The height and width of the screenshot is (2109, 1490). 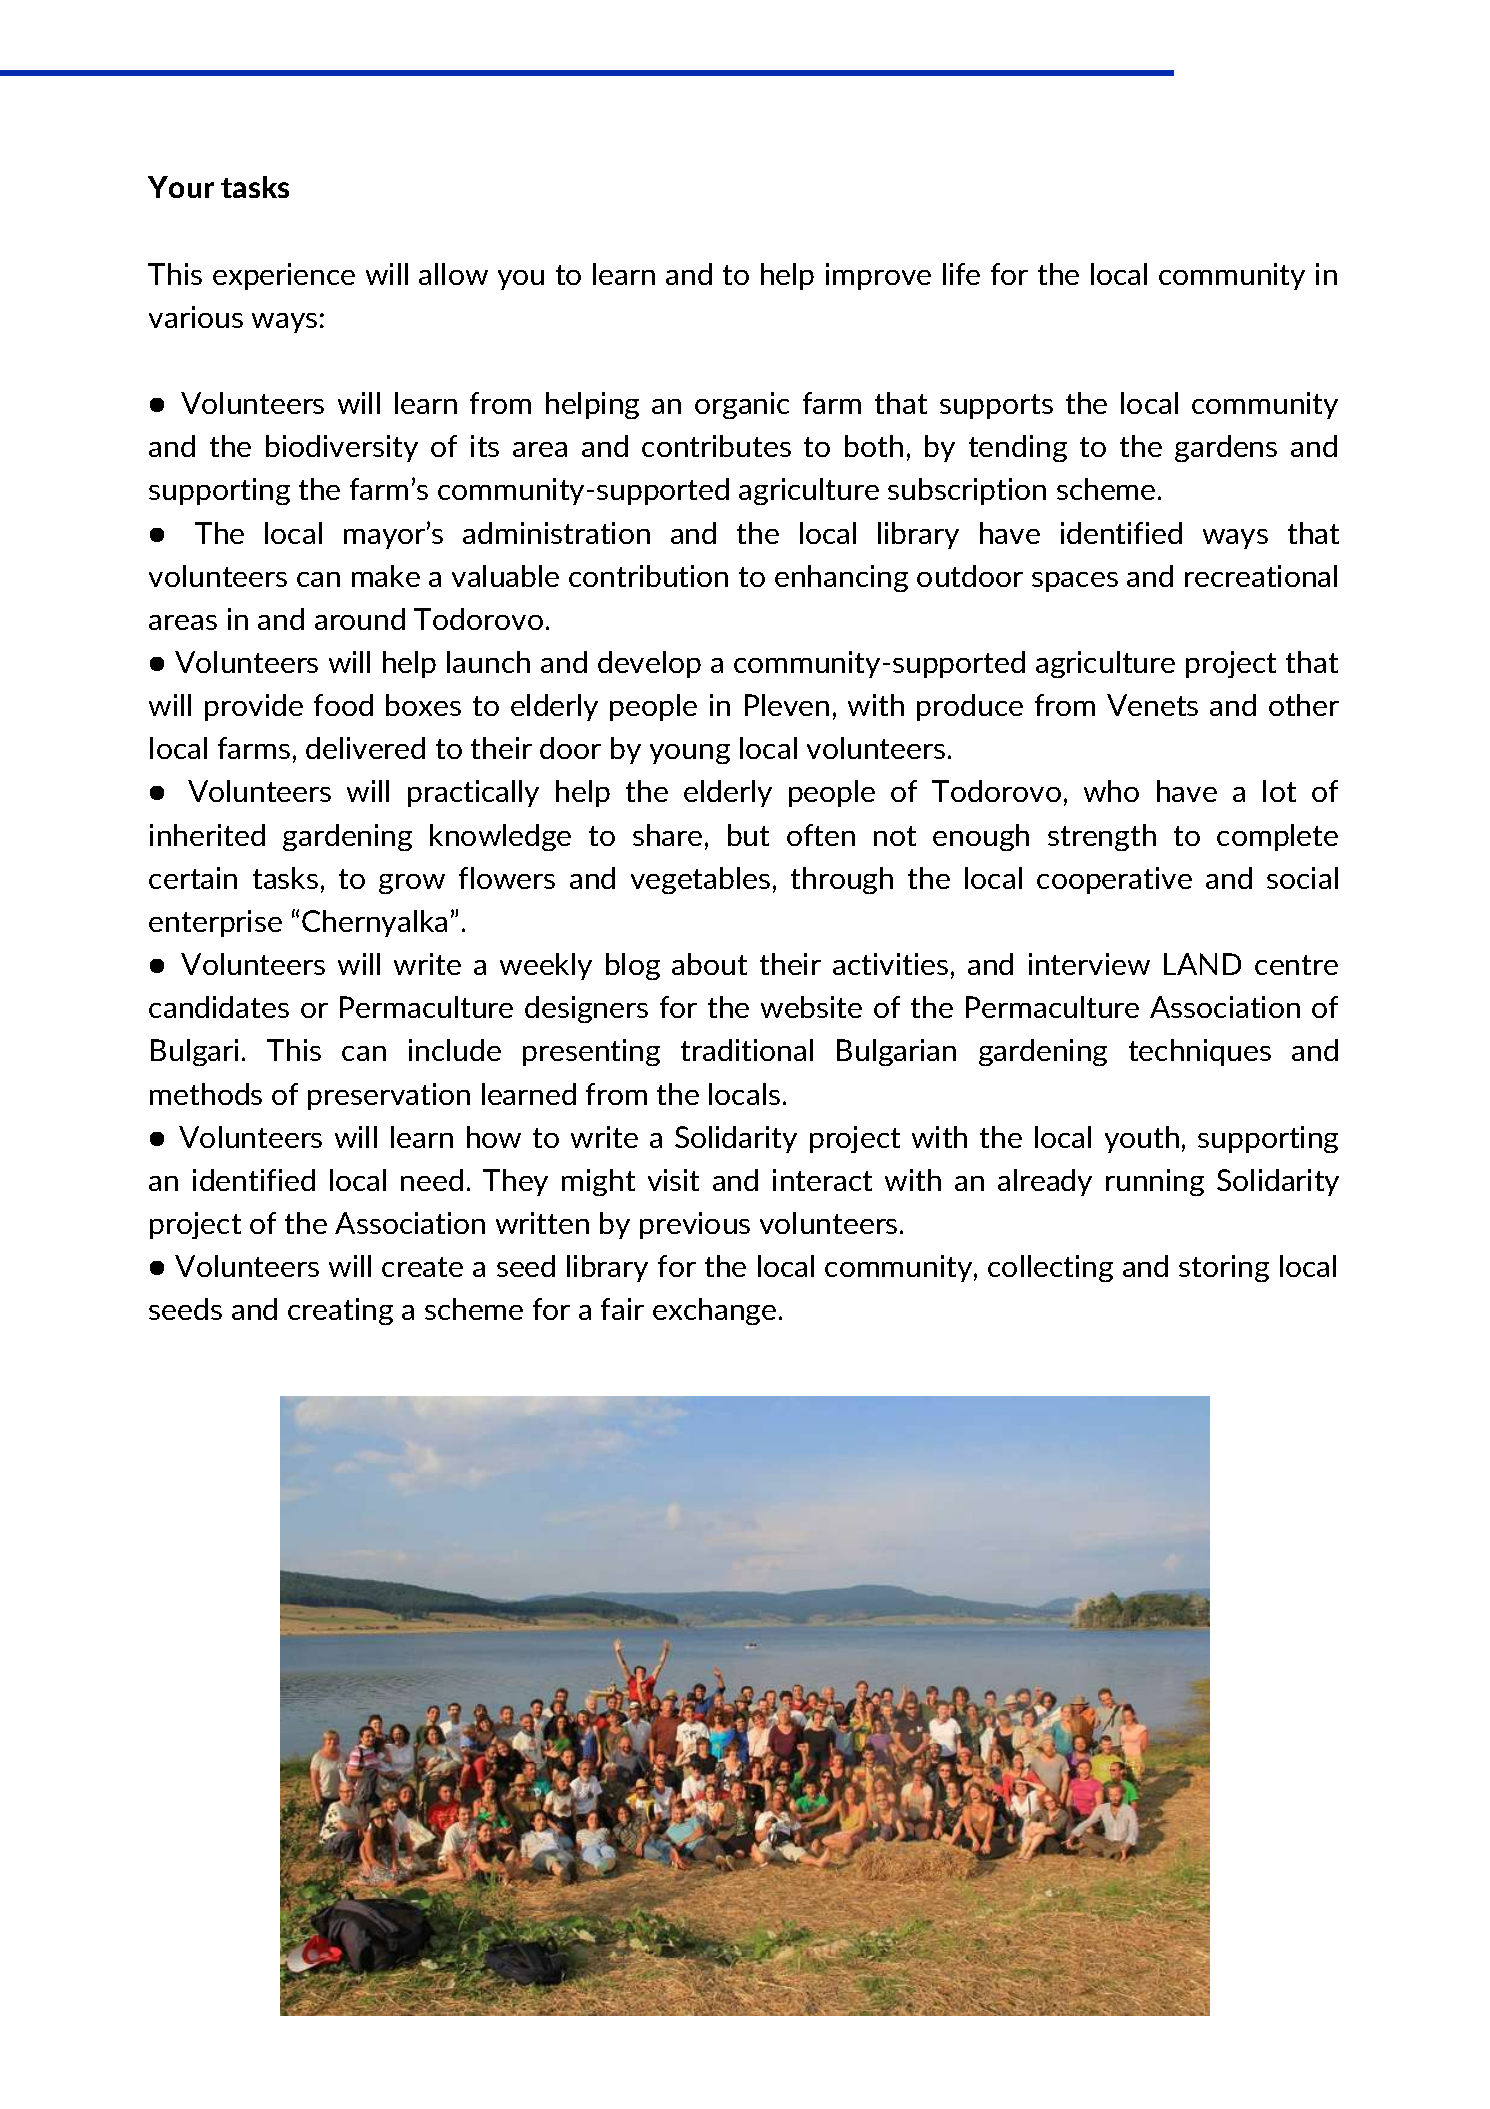 I want to click on LAND, so click(x=1202, y=964).
